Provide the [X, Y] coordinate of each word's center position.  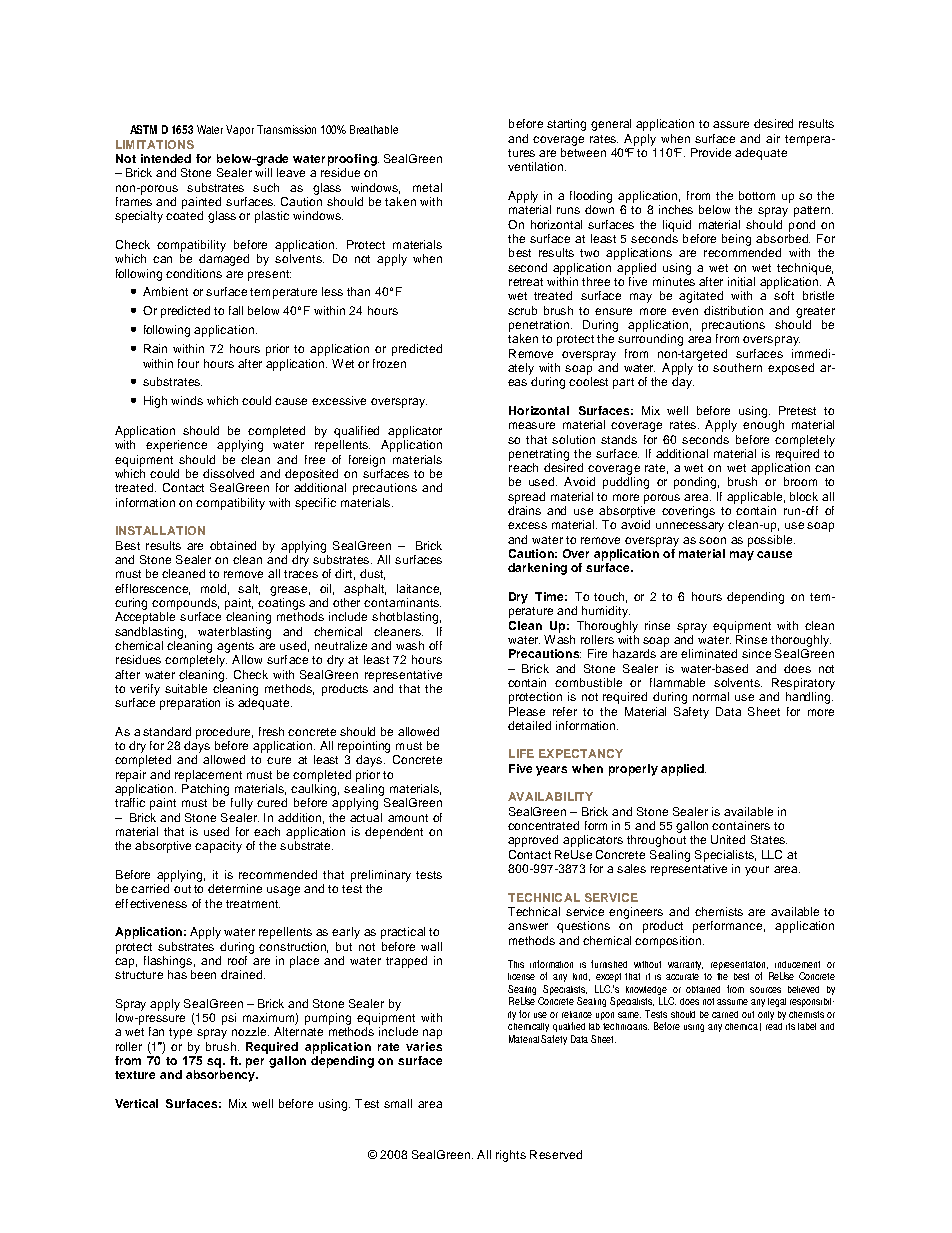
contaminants [402, 602]
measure [532, 425]
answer [528, 926]
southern [737, 367]
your [757, 871]
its [790, 1026]
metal [427, 187]
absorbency [221, 1076]
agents [235, 647]
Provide [711, 152]
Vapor [240, 130]
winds [187, 400]
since [756, 653]
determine [235, 888]
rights [511, 1156]
